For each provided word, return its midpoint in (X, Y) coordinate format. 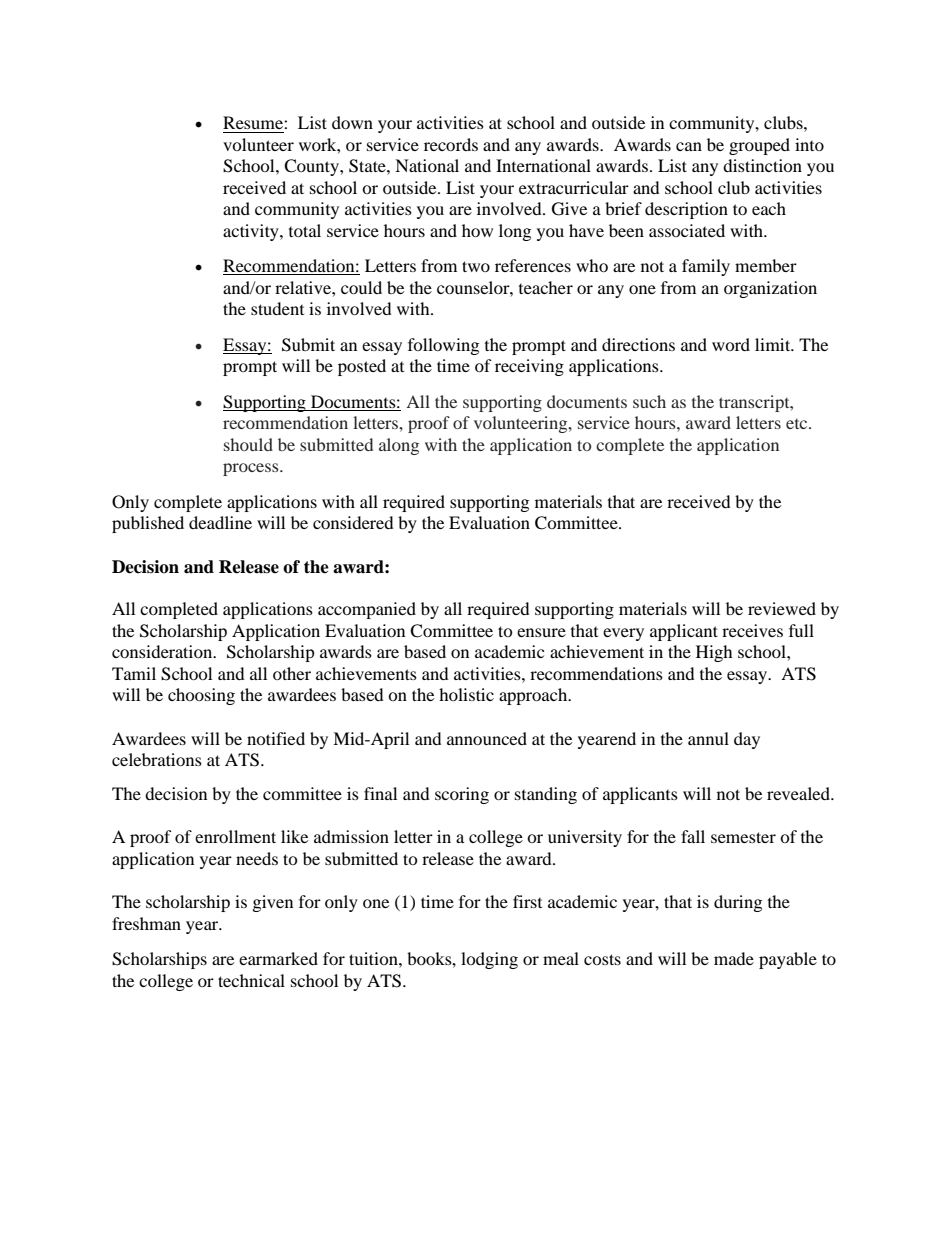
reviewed (782, 608)
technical (251, 980)
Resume (254, 122)
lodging (489, 960)
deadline (220, 522)
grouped (759, 146)
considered (353, 522)
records (451, 144)
